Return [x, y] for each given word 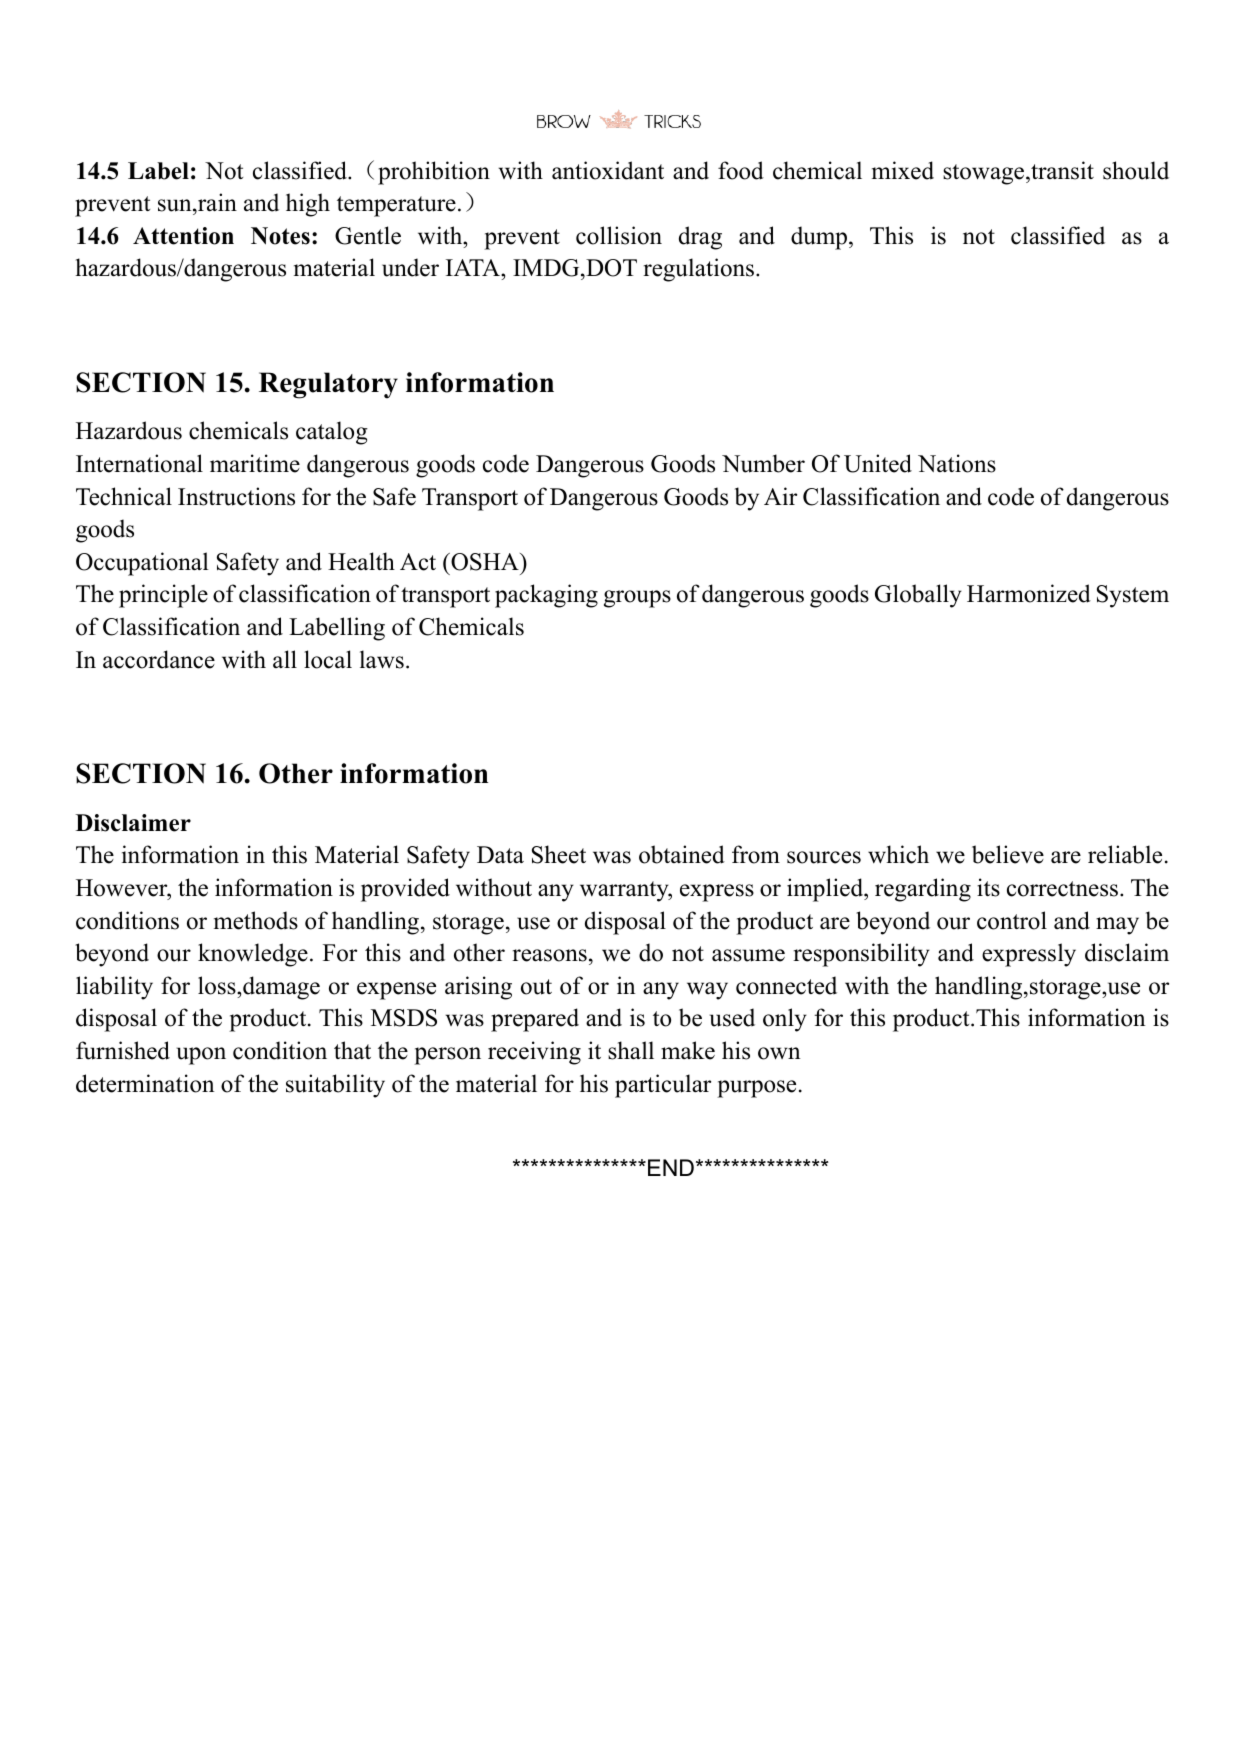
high [308, 205]
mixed [903, 170]
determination [145, 1083]
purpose [756, 1089]
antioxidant [608, 170]
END [671, 1167]
